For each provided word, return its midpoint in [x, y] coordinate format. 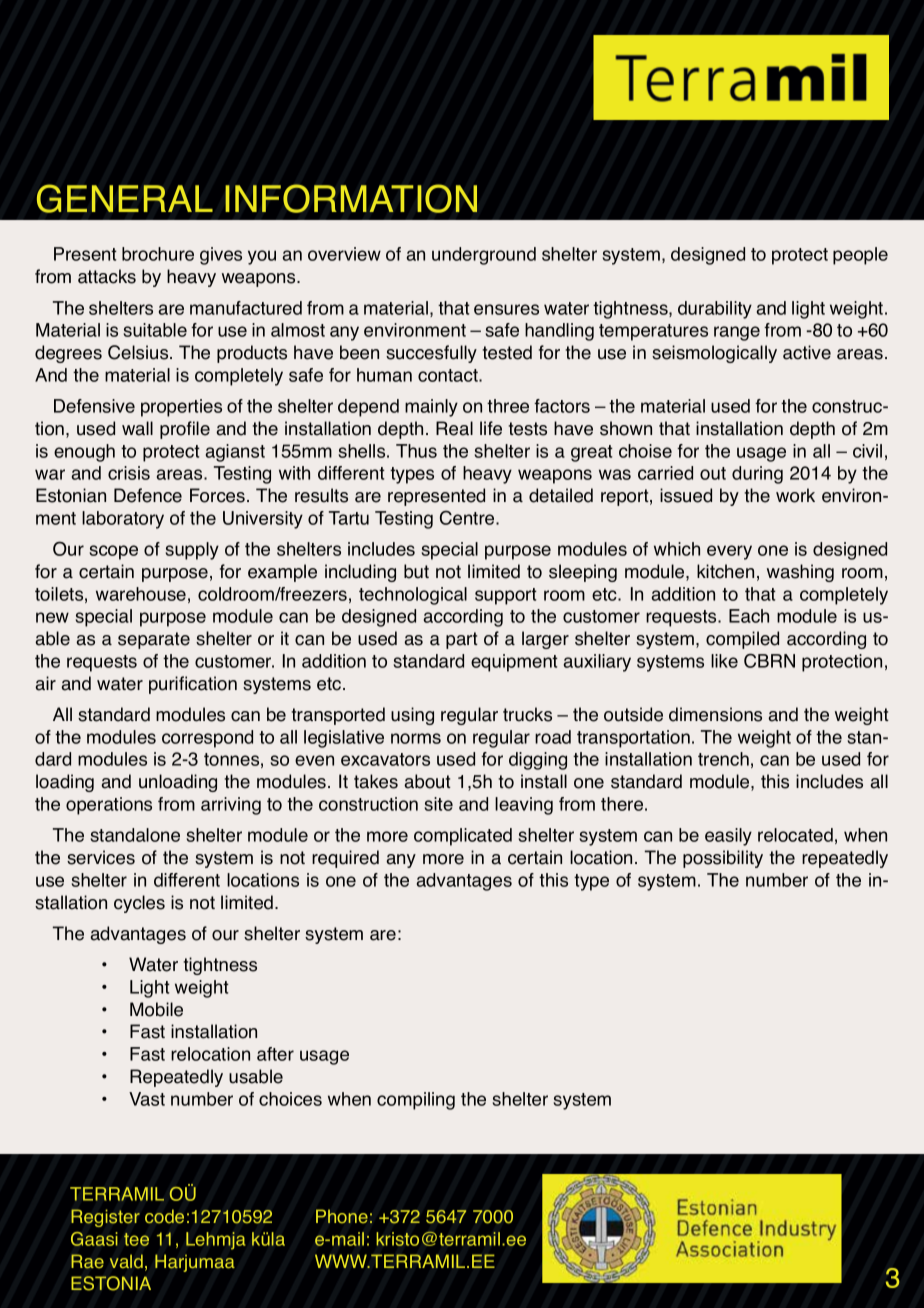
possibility [723, 859]
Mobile [156, 1009]
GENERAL [125, 198]
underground [484, 256]
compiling [416, 1101]
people [860, 256]
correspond [207, 739]
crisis [129, 473]
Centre [468, 517]
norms [416, 738]
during [757, 475]
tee [136, 1239]
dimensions [715, 714]
